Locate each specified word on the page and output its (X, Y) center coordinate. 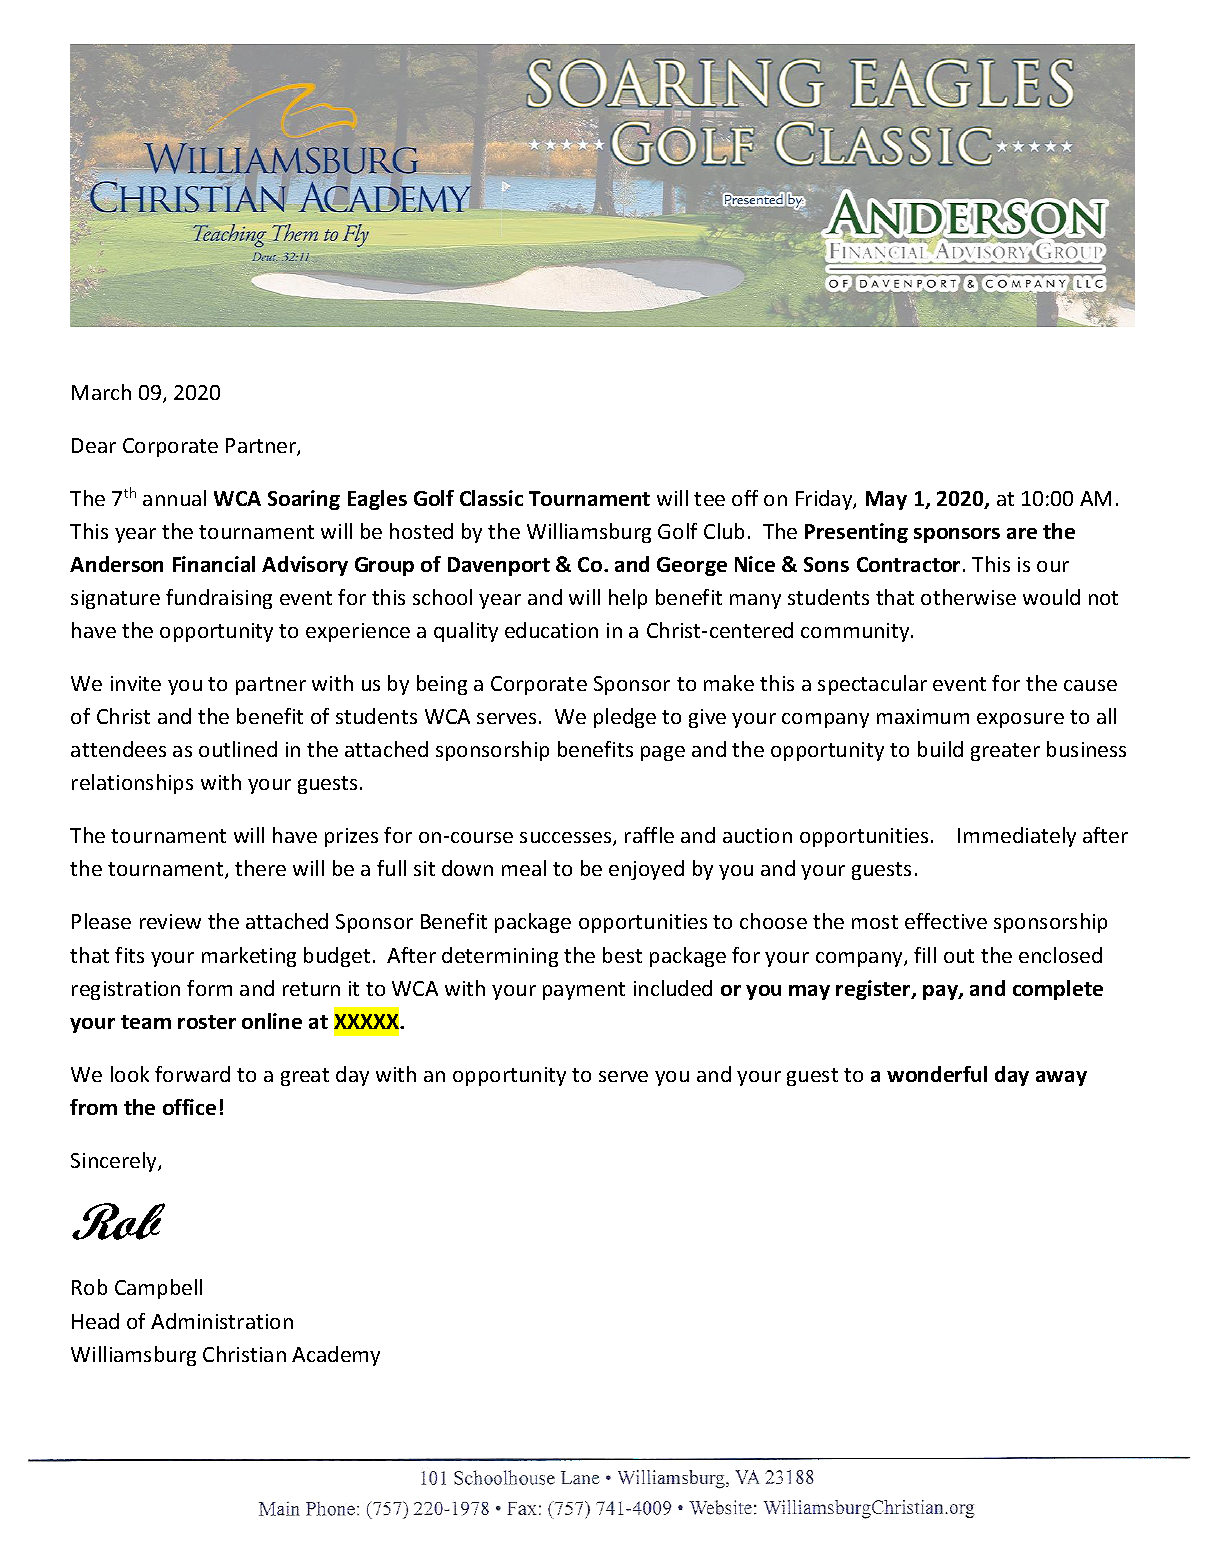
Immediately (1017, 837)
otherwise (968, 597)
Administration (222, 1321)
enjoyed (646, 870)
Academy (336, 1356)
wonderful (937, 1074)
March (101, 392)
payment (584, 991)
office (189, 1107)
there (260, 868)
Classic (491, 498)
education (551, 630)
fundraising (219, 599)
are (1022, 533)
